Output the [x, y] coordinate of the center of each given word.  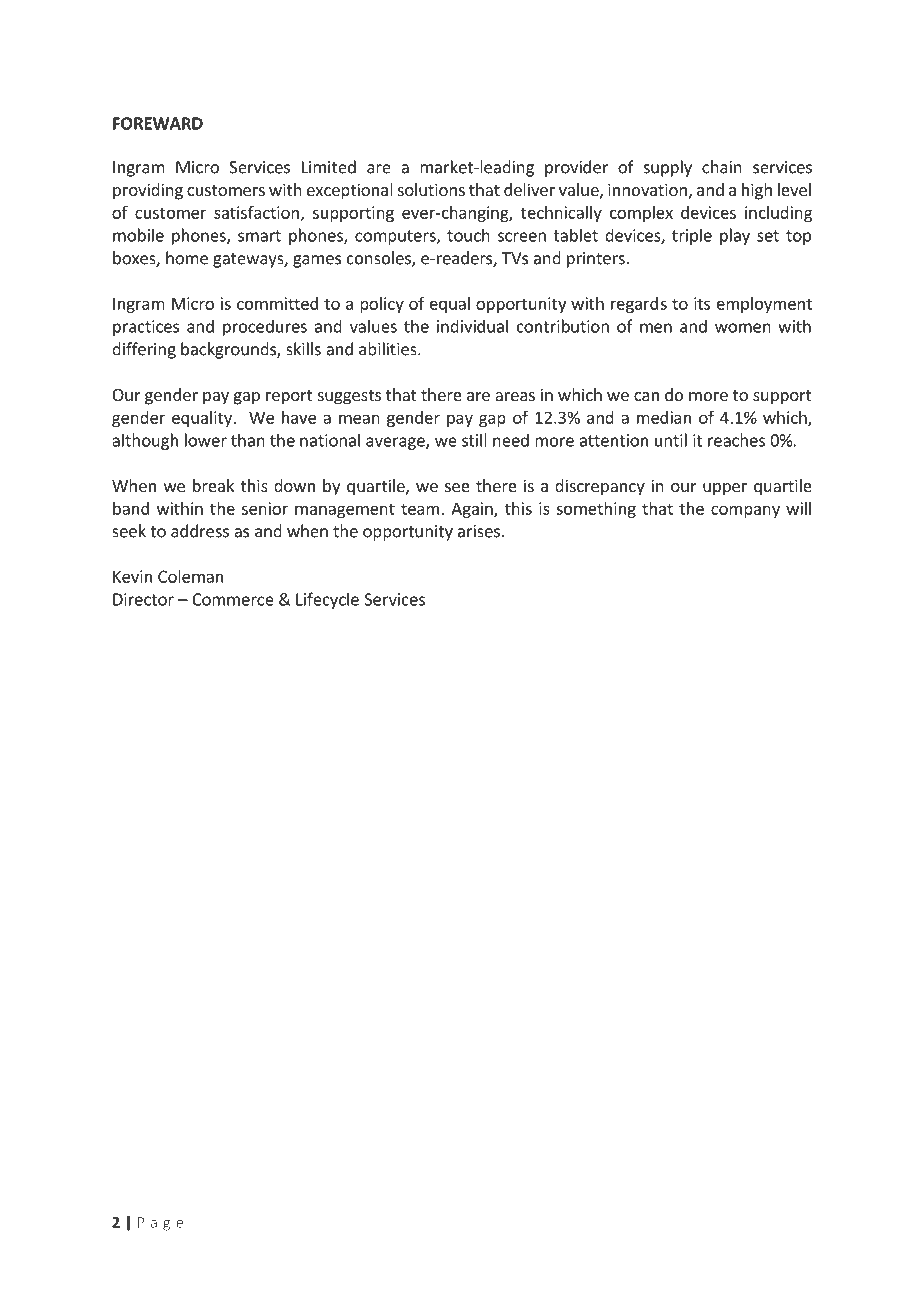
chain [722, 167]
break [213, 485]
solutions [431, 189]
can [646, 396]
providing [148, 191]
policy [382, 305]
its [702, 303]
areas [515, 396]
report [289, 397]
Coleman [190, 576]
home [187, 258]
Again [473, 510]
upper [725, 489]
